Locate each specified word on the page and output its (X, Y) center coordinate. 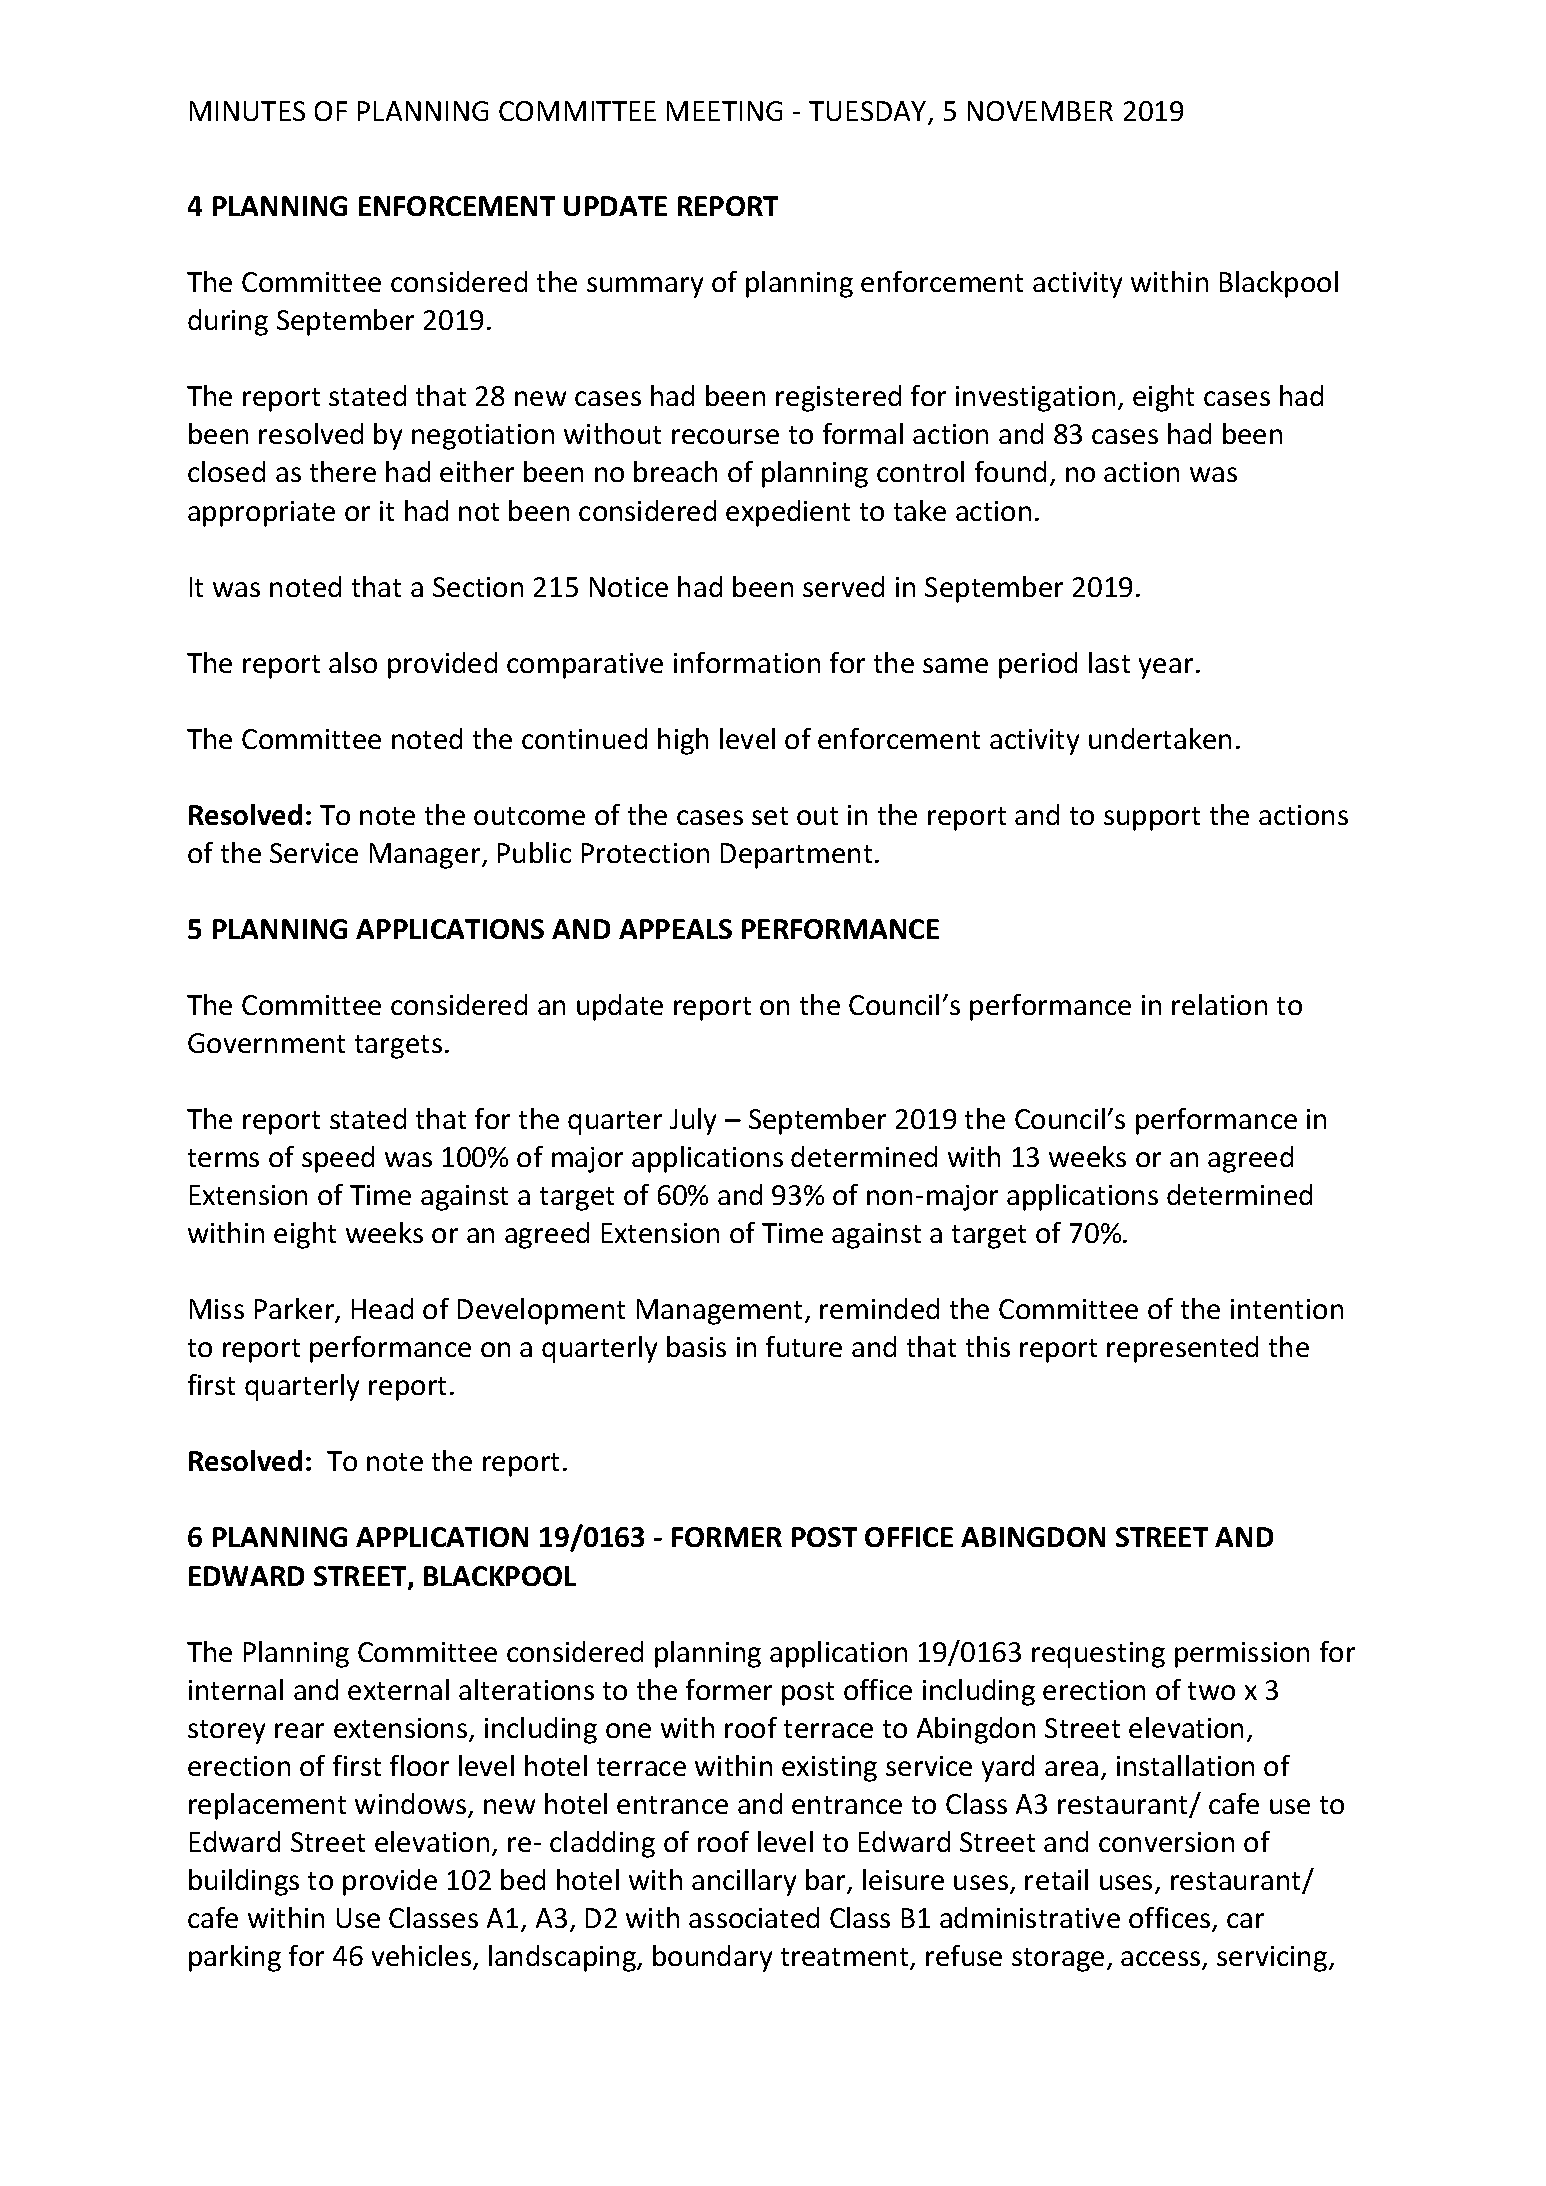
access (1162, 1960)
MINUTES (247, 111)
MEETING (724, 111)
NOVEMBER (1040, 111)
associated (754, 1917)
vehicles (421, 1955)
